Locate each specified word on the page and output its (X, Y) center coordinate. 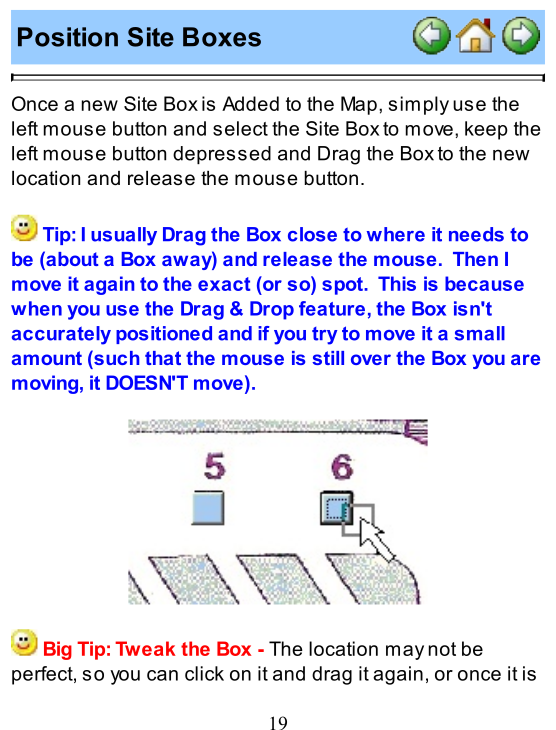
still (328, 358)
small (480, 333)
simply (419, 105)
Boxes (222, 37)
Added (250, 103)
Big (58, 650)
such (115, 357)
